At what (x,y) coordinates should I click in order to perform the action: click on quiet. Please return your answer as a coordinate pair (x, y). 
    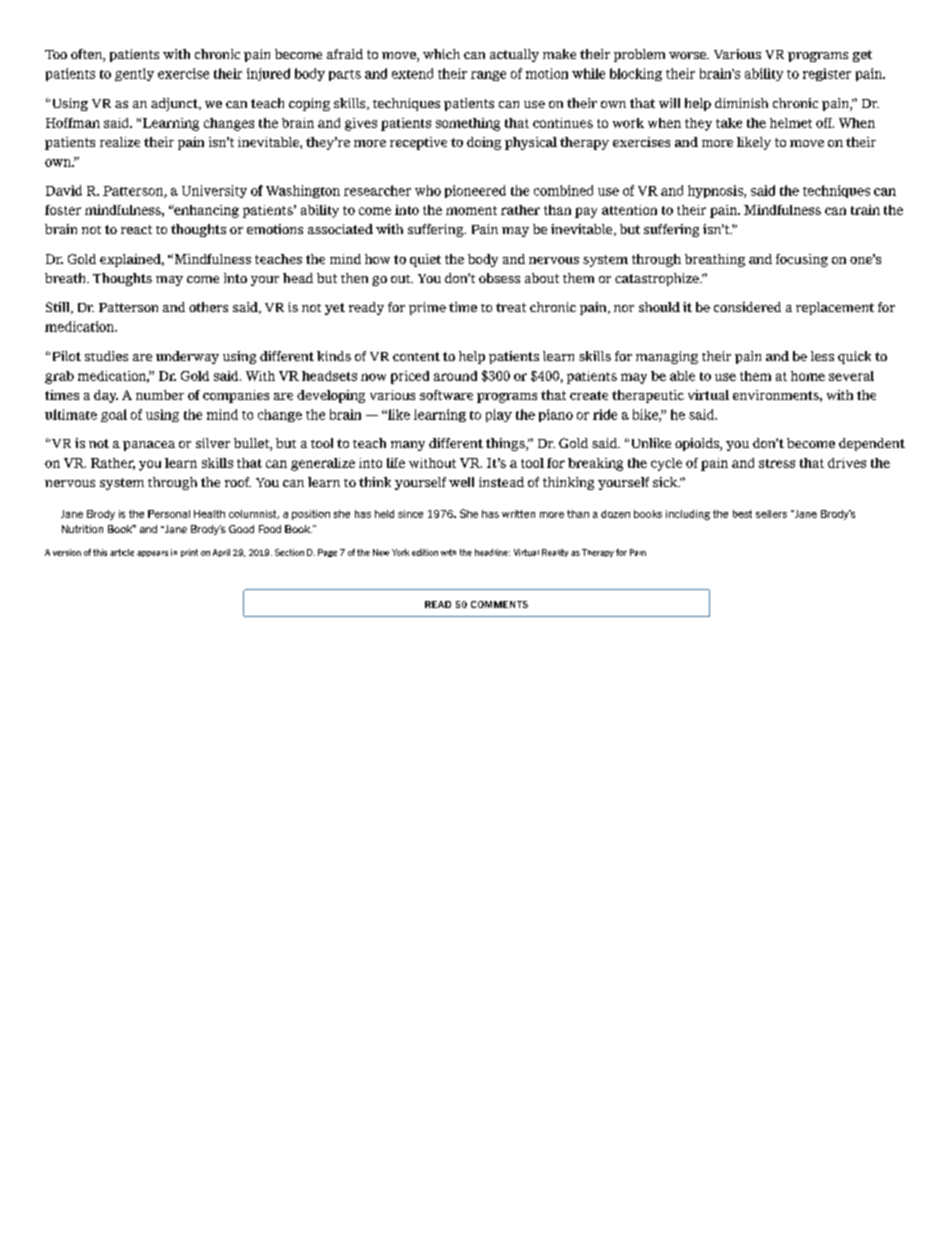
    Looking at the image, I should click on (425, 260).
